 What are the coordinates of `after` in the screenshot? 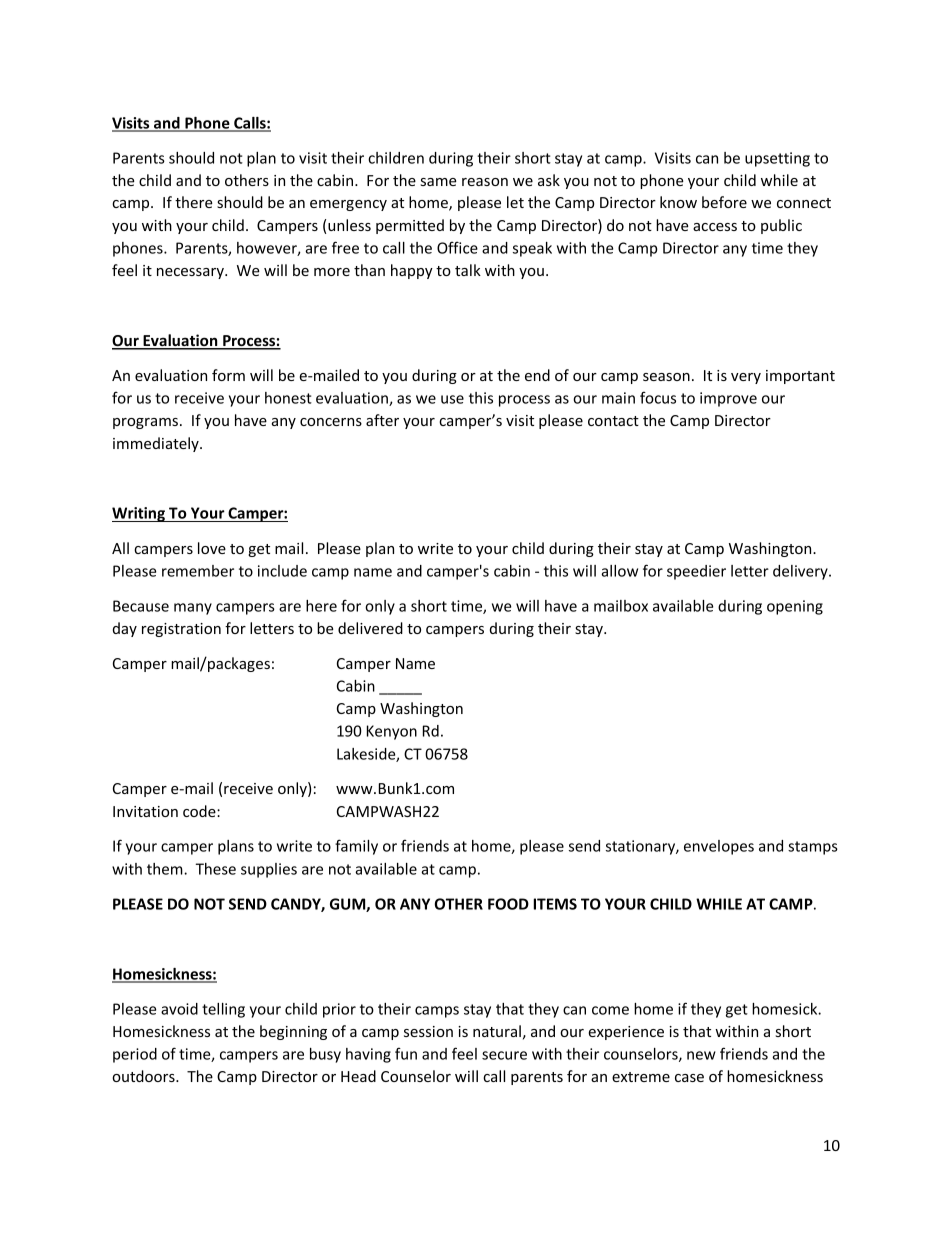 It's located at (382, 420).
